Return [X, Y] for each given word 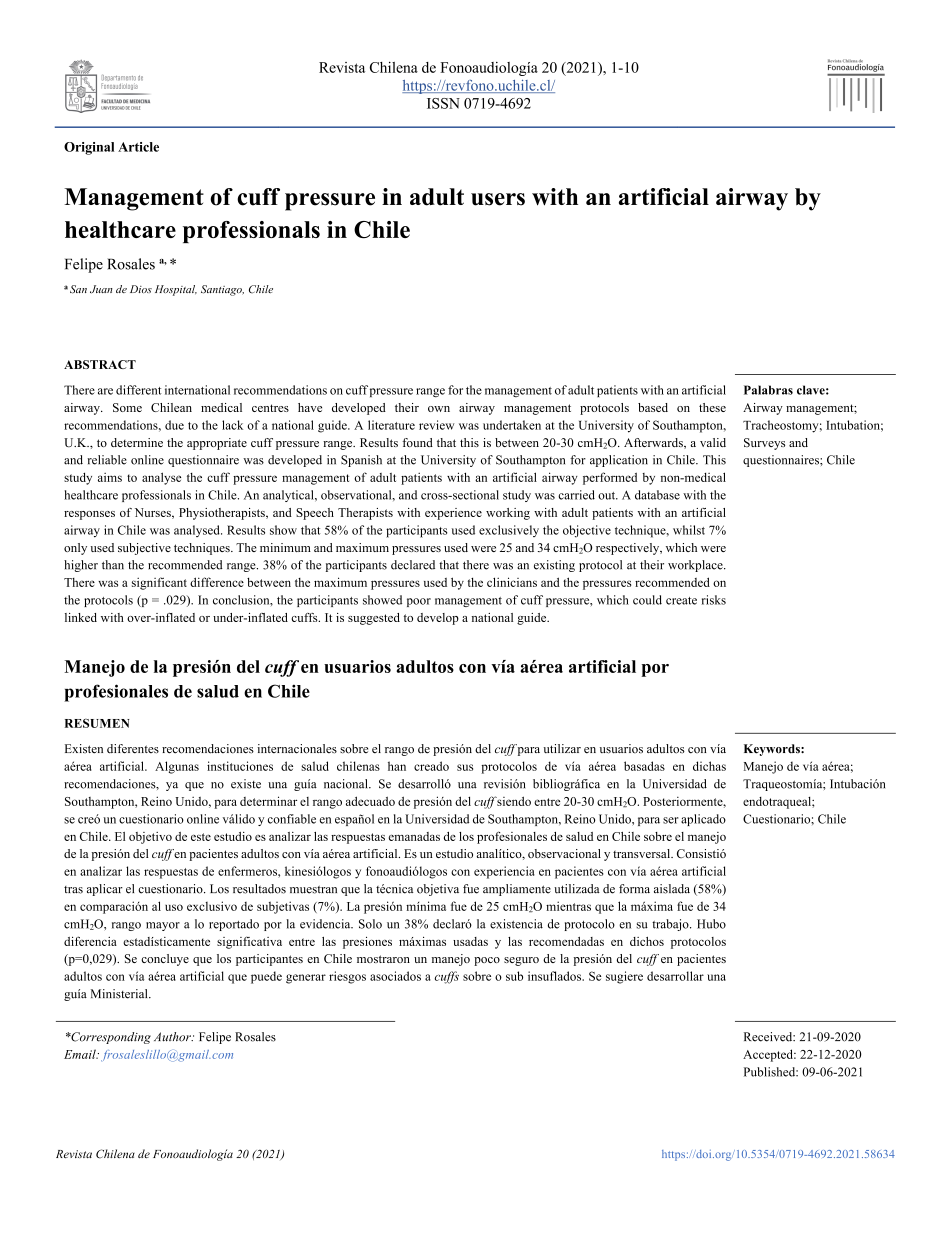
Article [138, 147]
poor [419, 602]
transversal [643, 853]
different [139, 390]
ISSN [443, 103]
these [712, 407]
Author [173, 1037]
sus [465, 767]
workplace [696, 566]
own [439, 409]
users [498, 199]
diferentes [133, 749]
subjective [144, 549]
